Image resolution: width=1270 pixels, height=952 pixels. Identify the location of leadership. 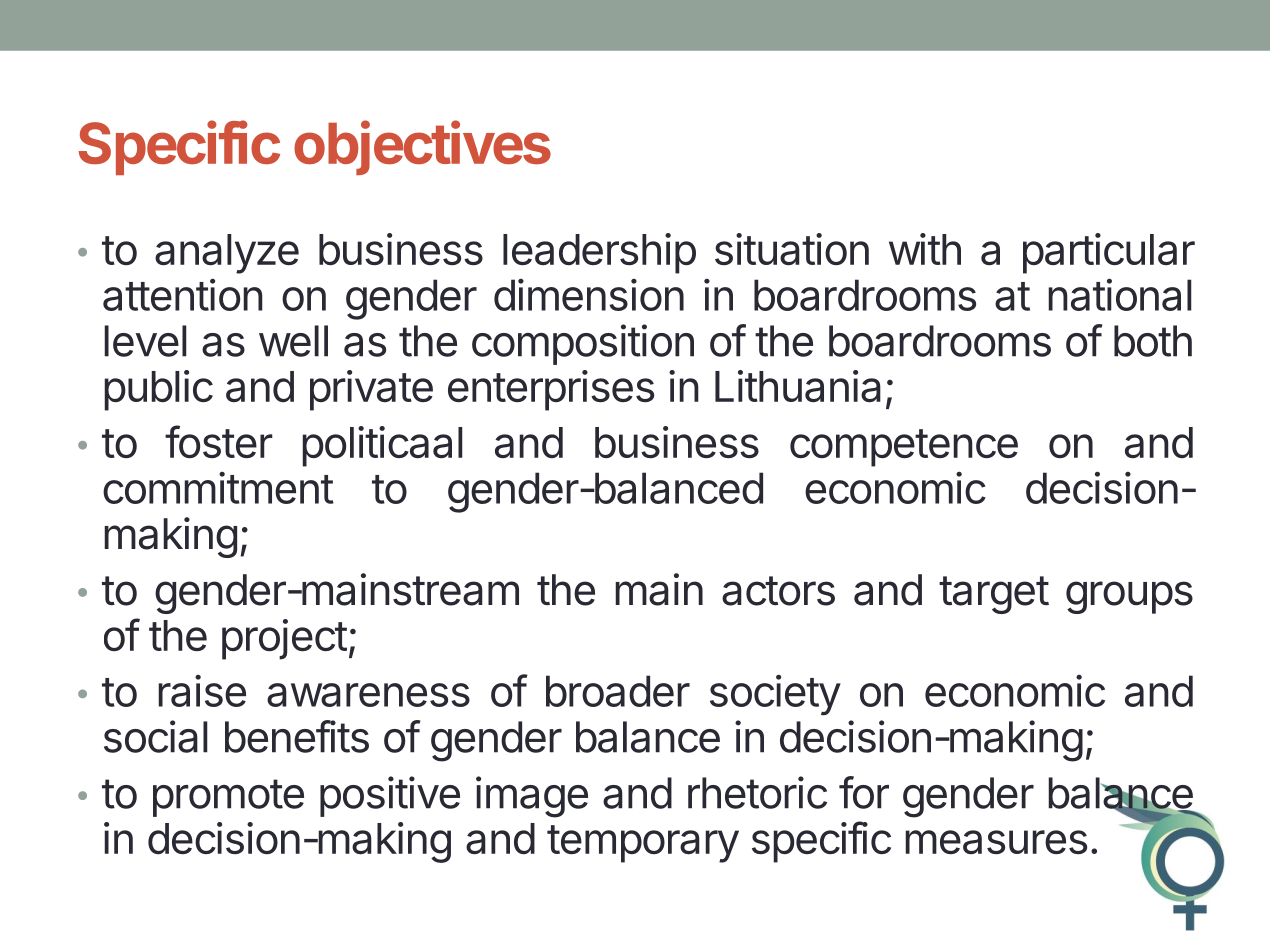
(599, 253).
